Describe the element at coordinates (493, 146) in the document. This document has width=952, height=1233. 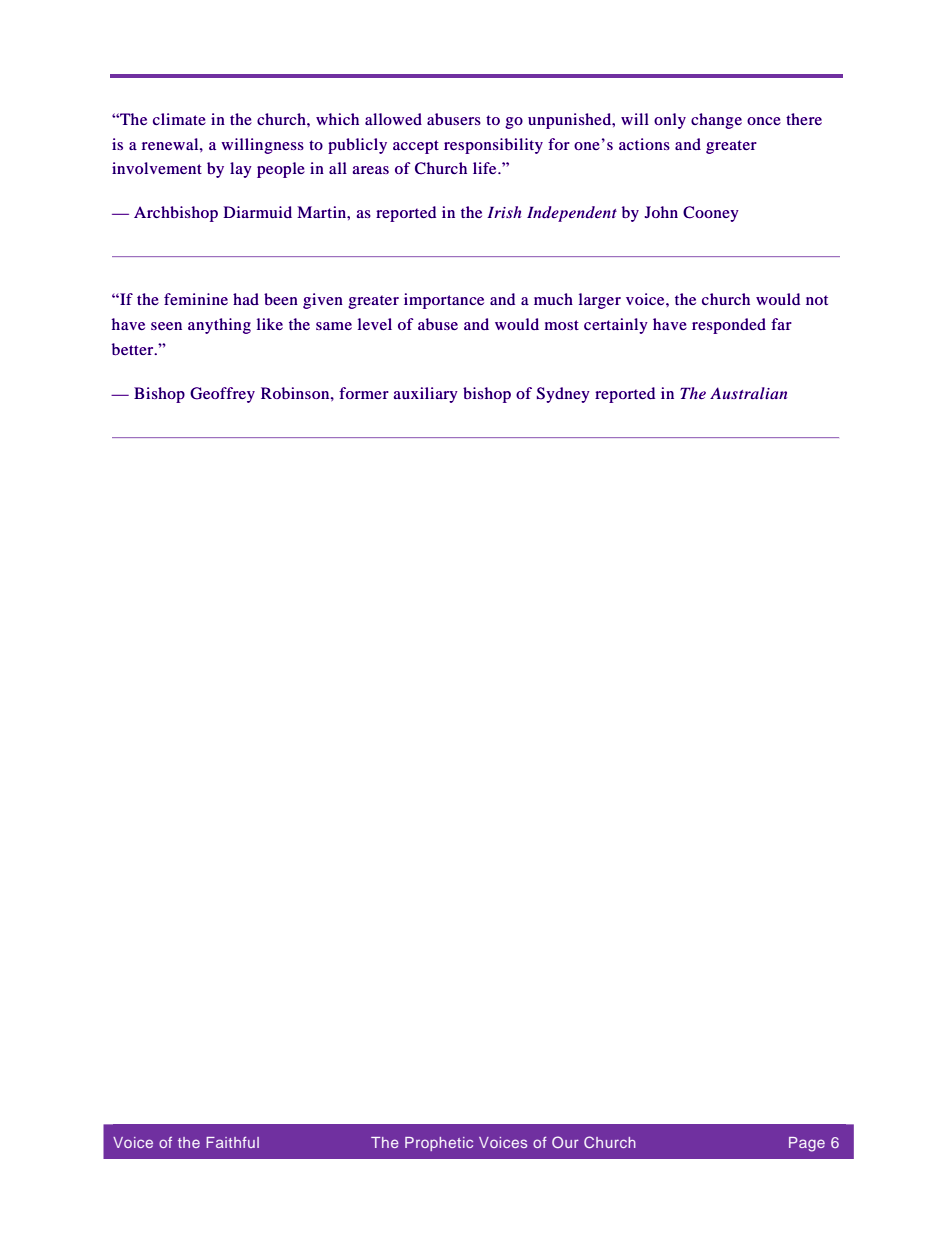
I see `responsibility` at that location.
